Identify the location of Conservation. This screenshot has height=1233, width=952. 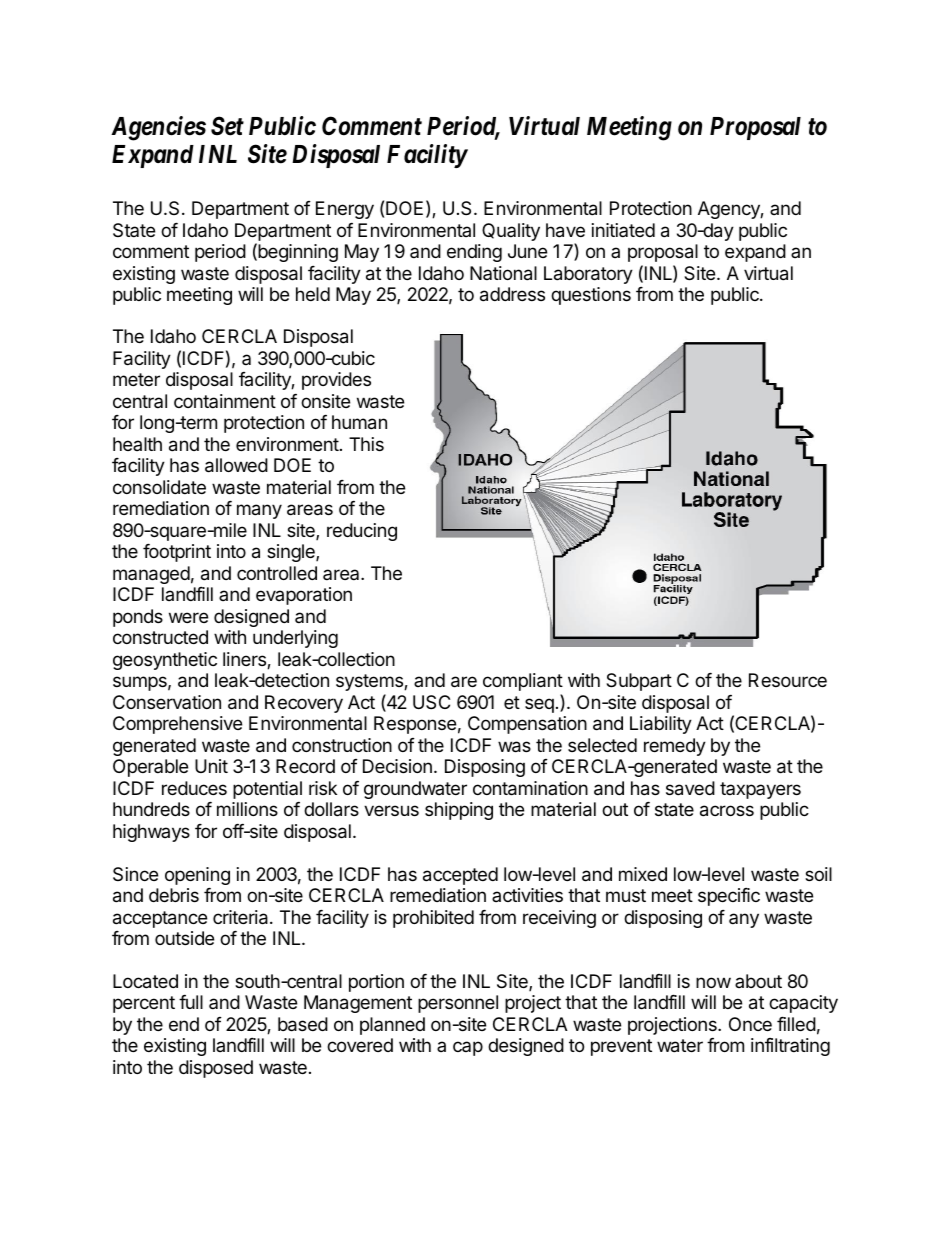
(167, 702).
